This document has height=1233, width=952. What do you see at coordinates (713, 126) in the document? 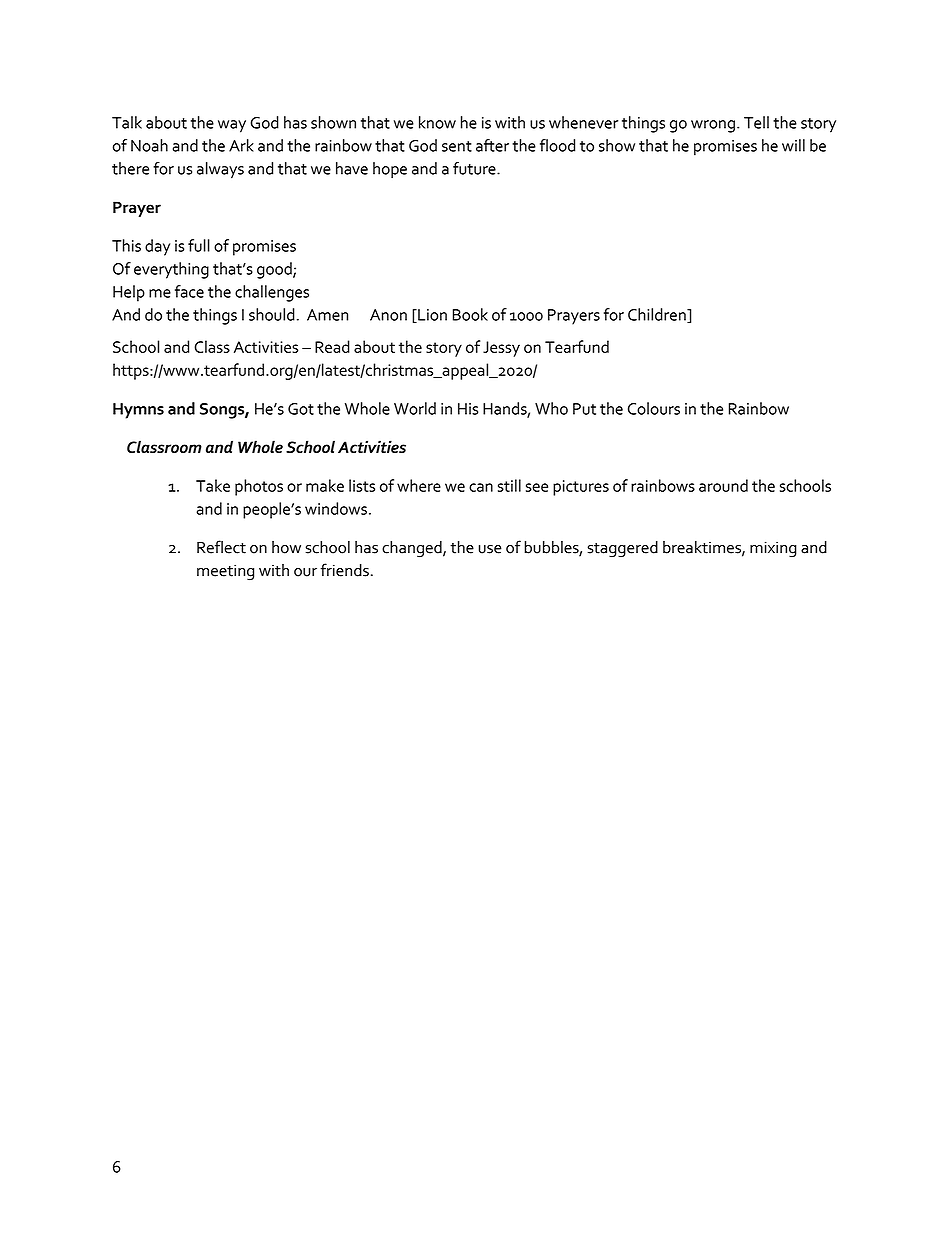
I see `wrong` at bounding box center [713, 126].
